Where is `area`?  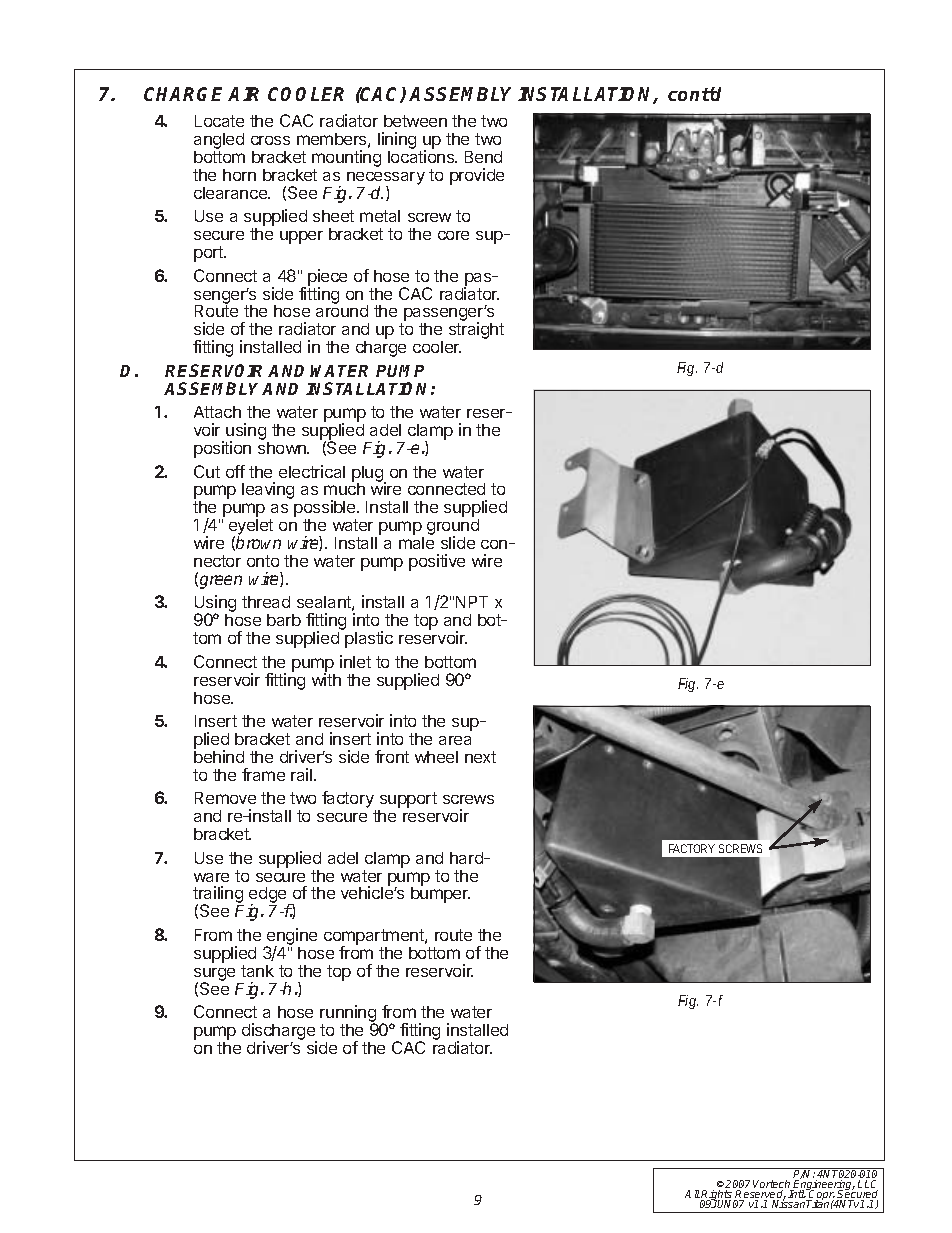 area is located at coordinates (455, 740).
